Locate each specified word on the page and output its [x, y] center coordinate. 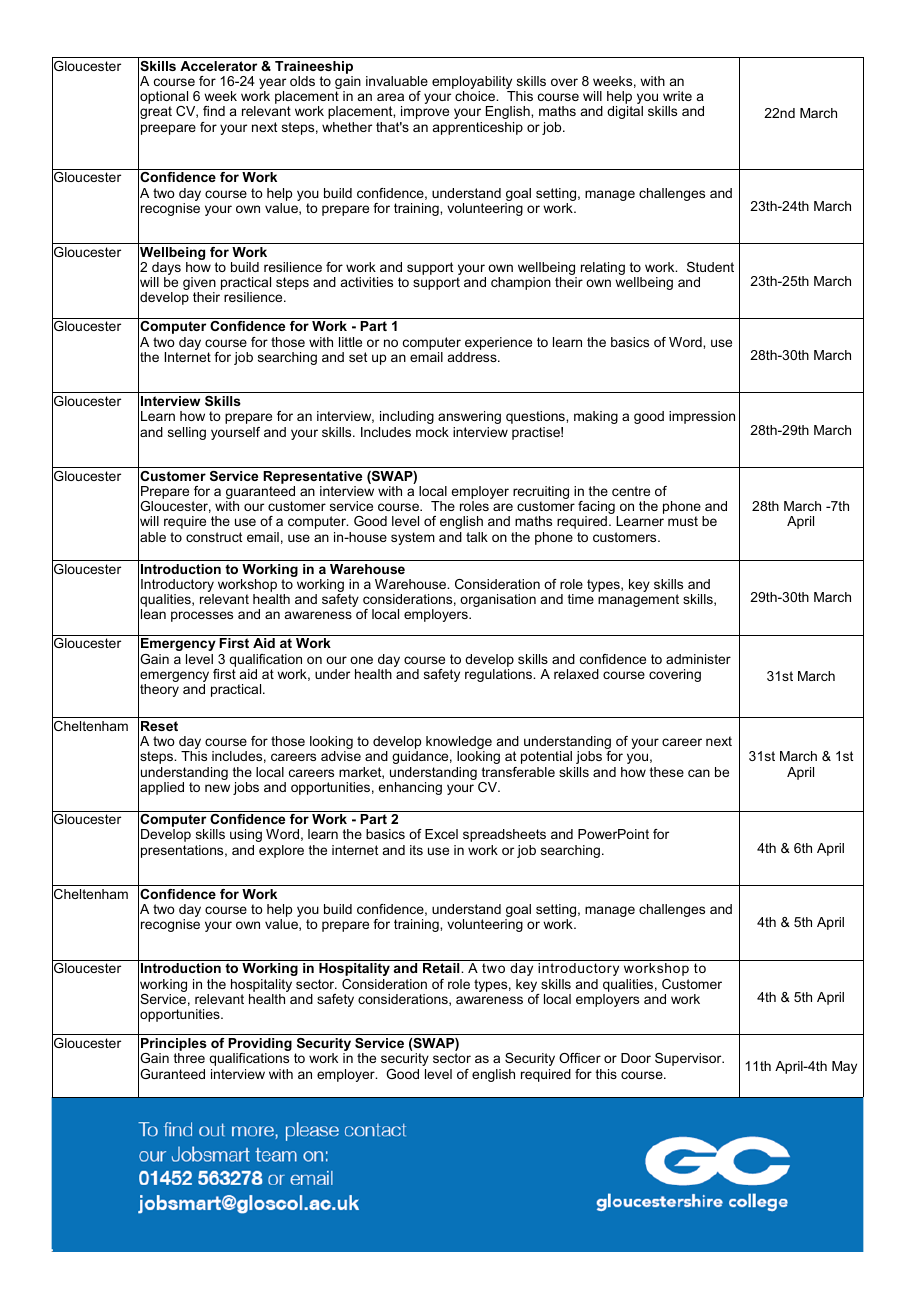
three [189, 1058]
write [677, 96]
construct [214, 537]
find [214, 111]
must [683, 521]
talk [477, 537]
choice [476, 96]
